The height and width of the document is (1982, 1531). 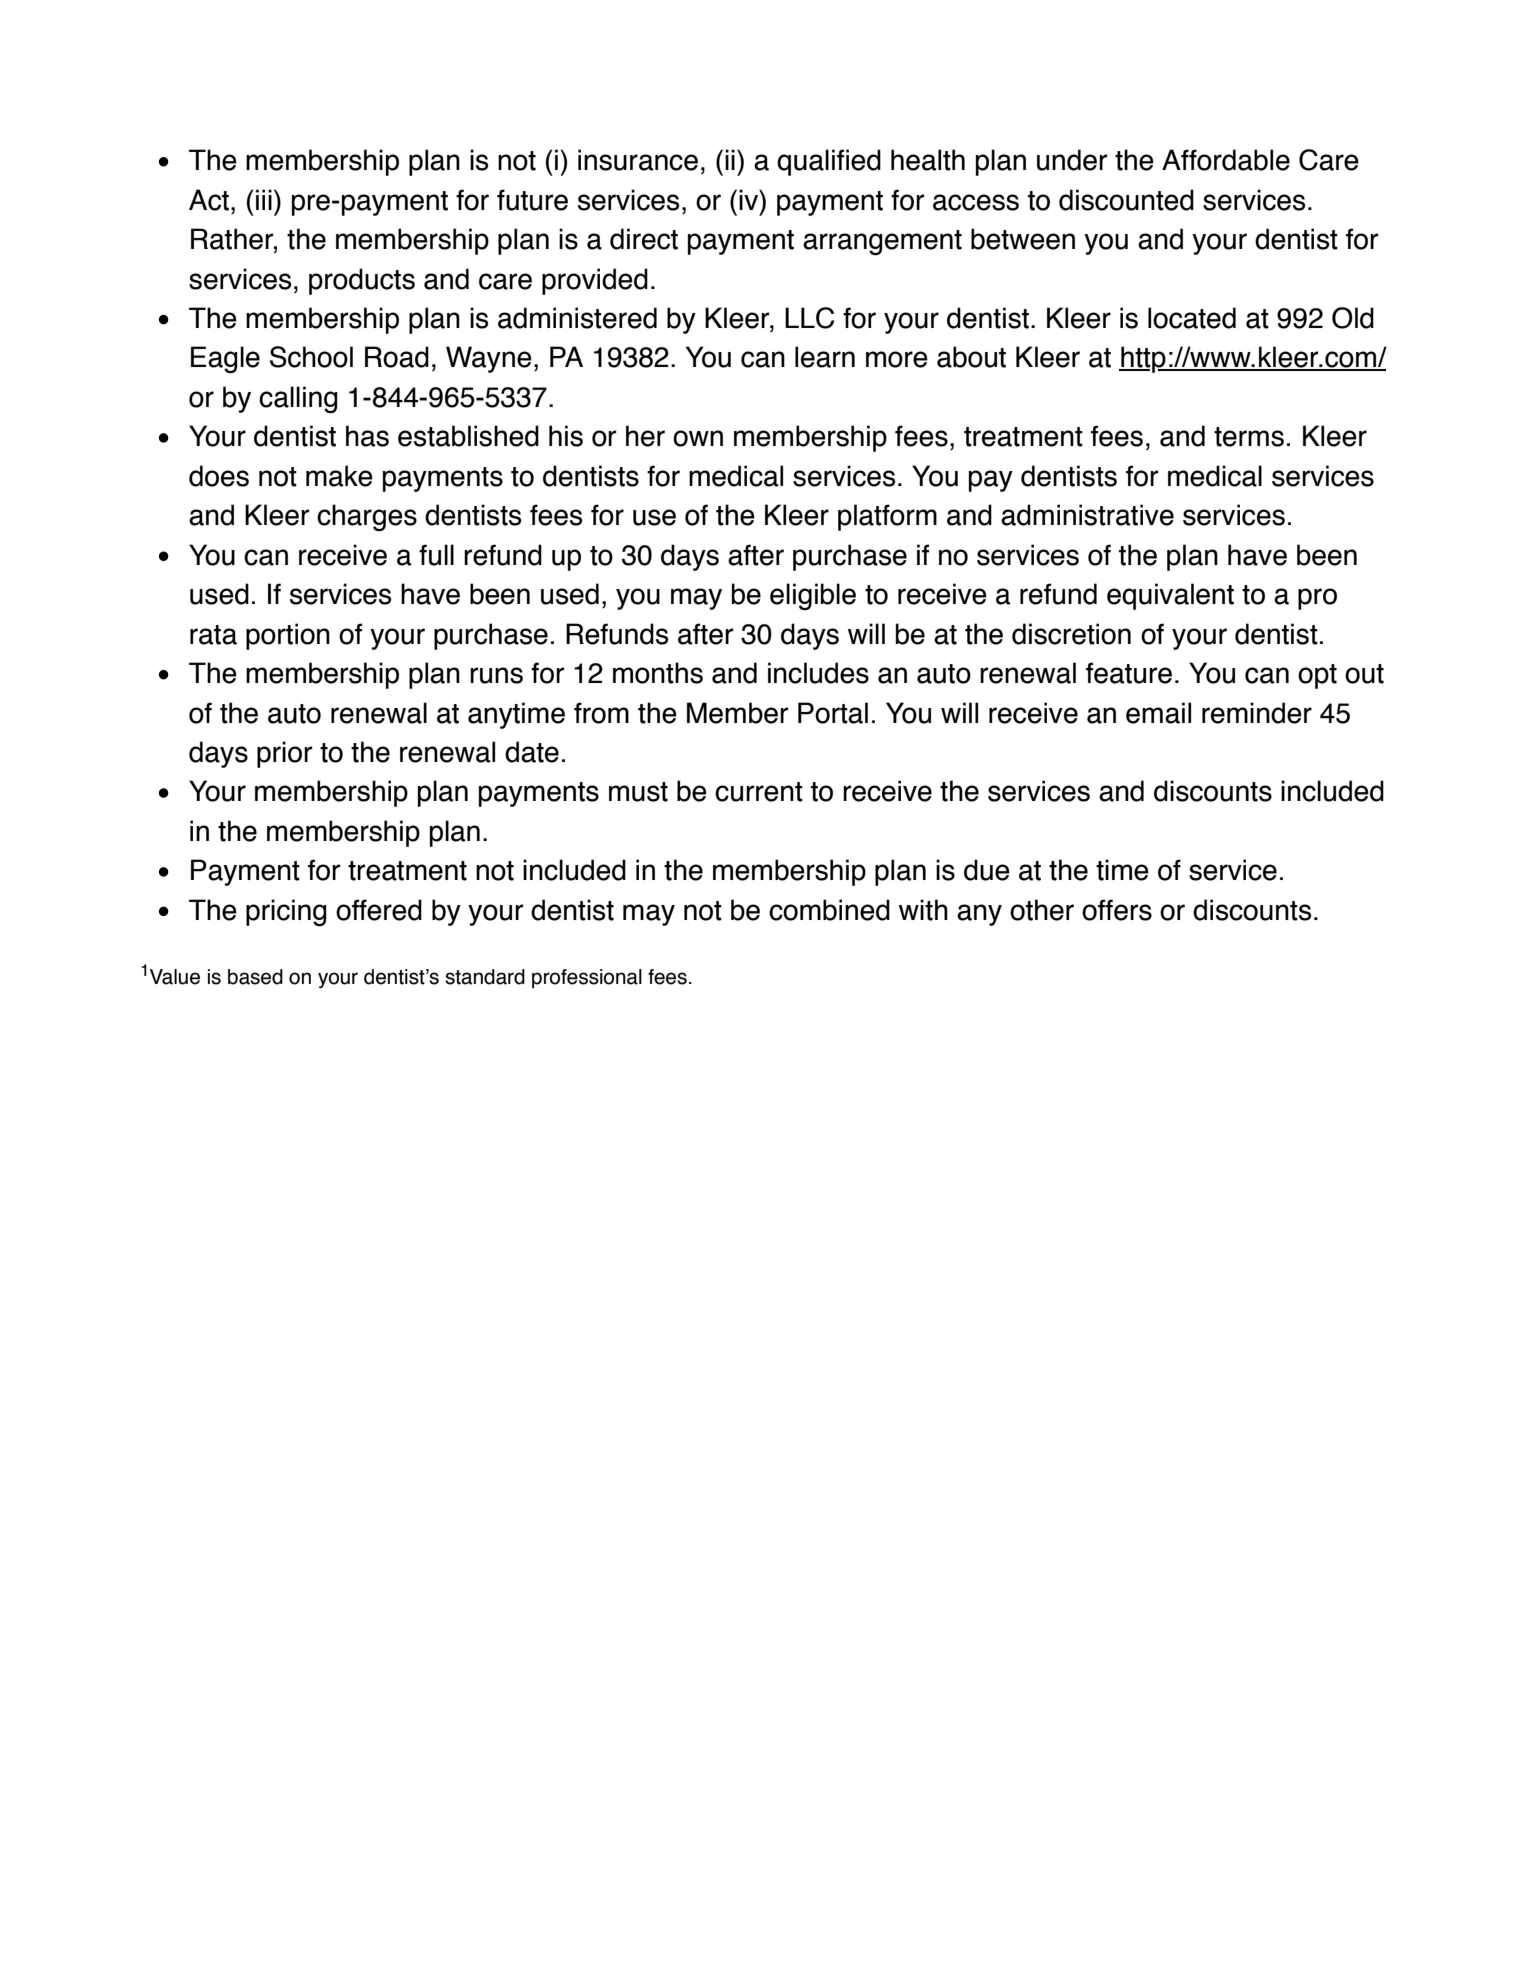 What do you see at coordinates (638, 160) in the document?
I see `insurance` at bounding box center [638, 160].
